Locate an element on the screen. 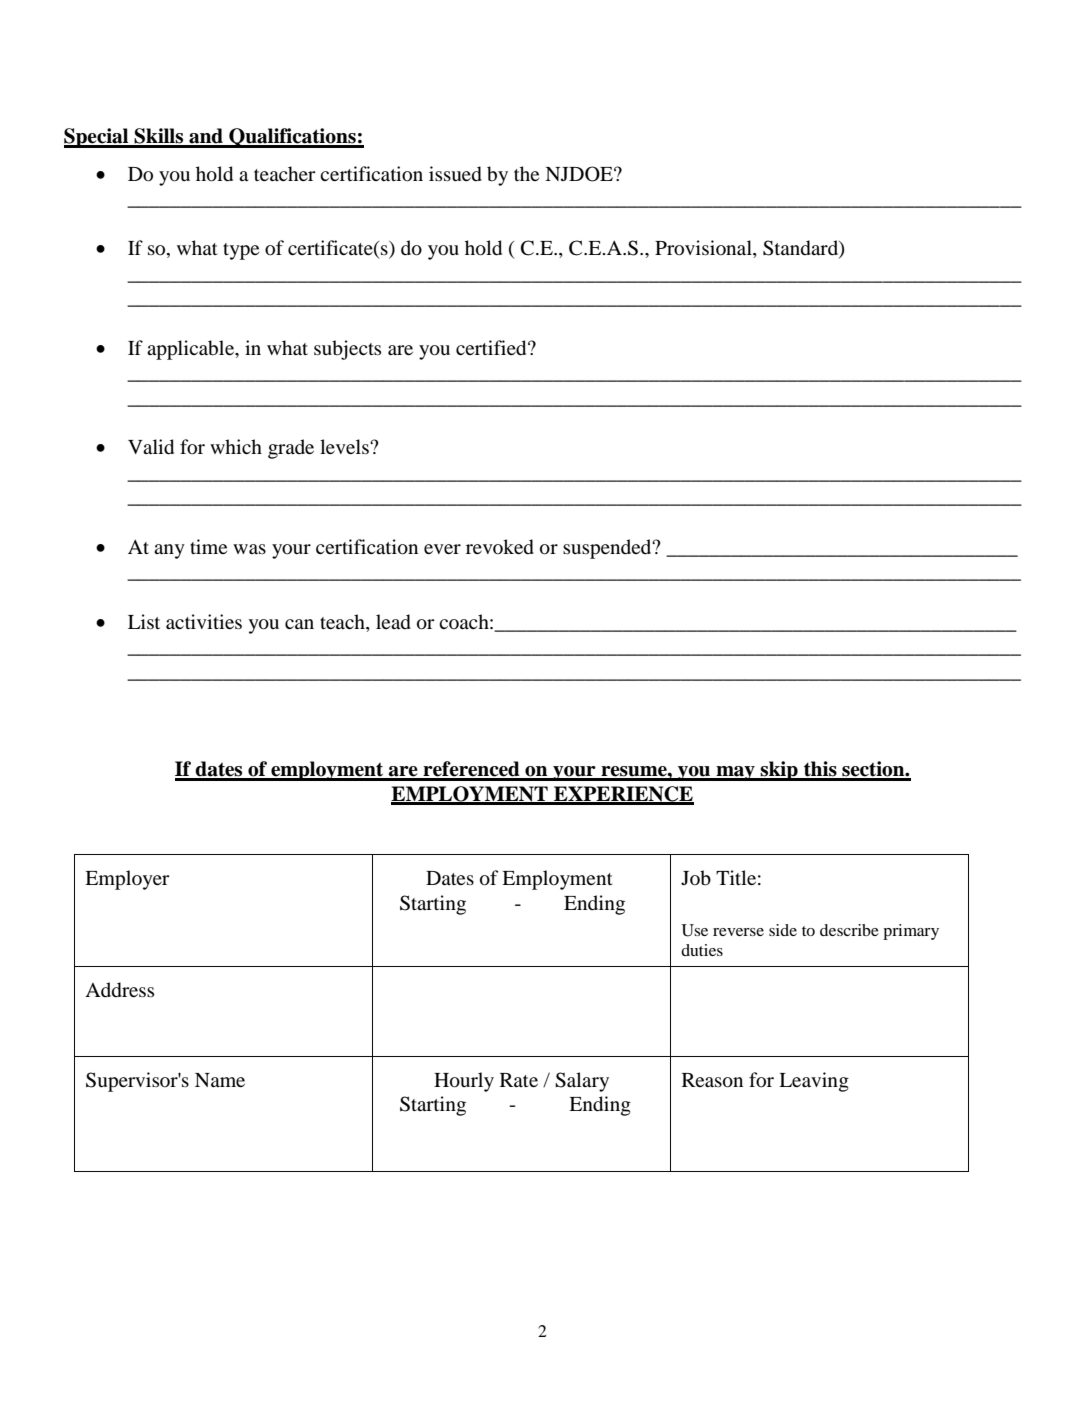 The image size is (1085, 1405). skip is located at coordinates (779, 771).
